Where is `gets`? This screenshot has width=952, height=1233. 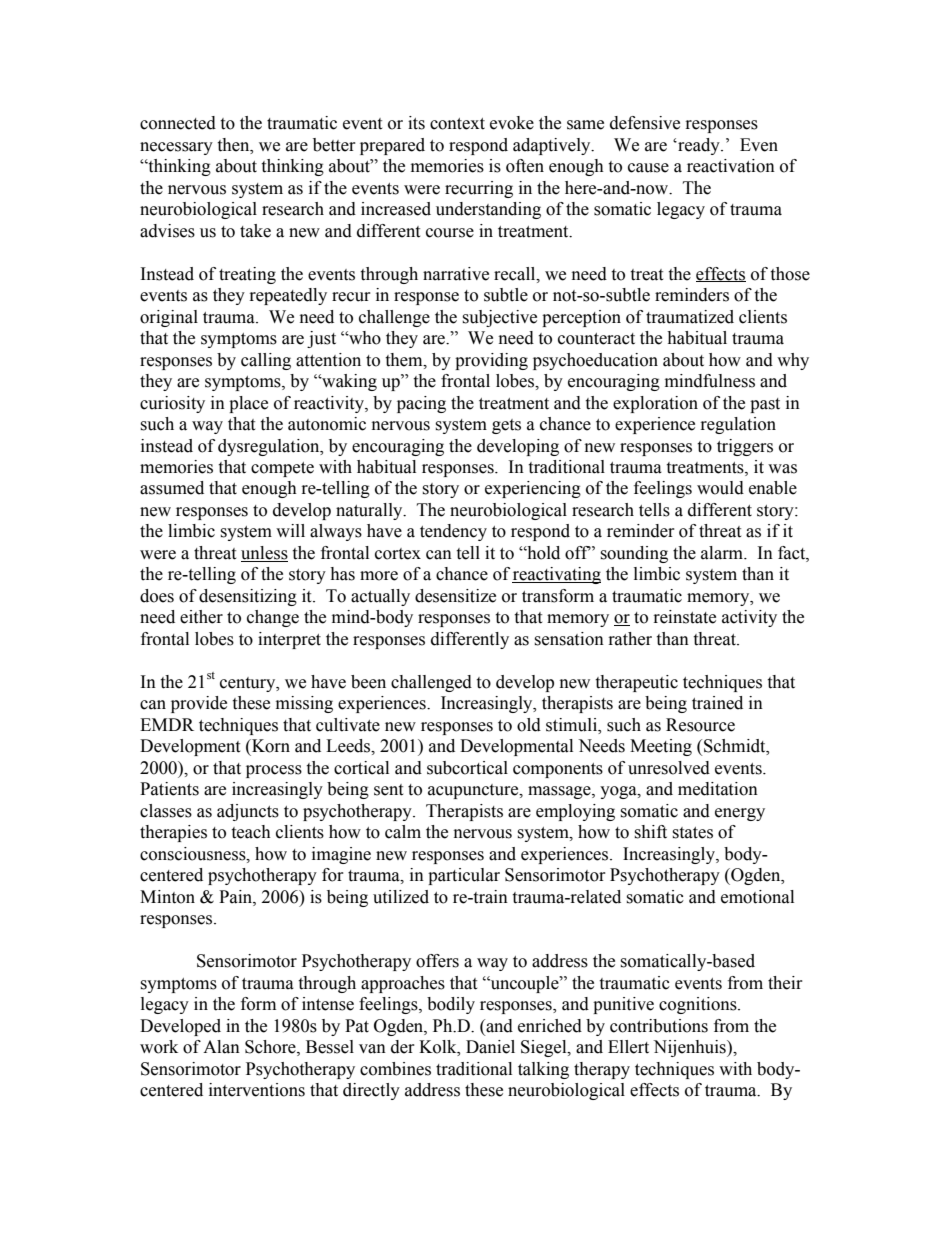 gets is located at coordinates (506, 426).
